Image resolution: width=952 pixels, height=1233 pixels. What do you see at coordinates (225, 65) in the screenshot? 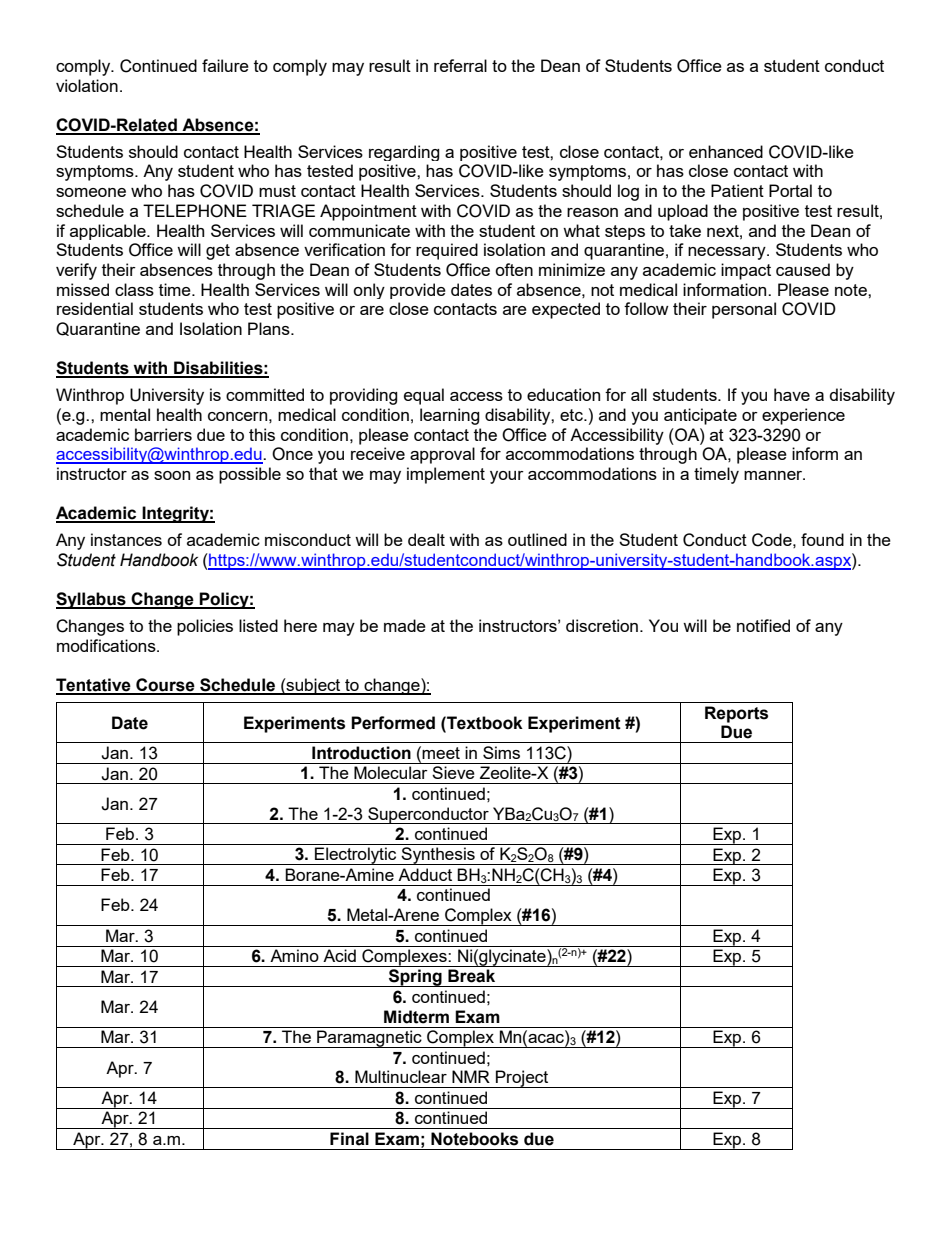
I see `failure` at bounding box center [225, 65].
